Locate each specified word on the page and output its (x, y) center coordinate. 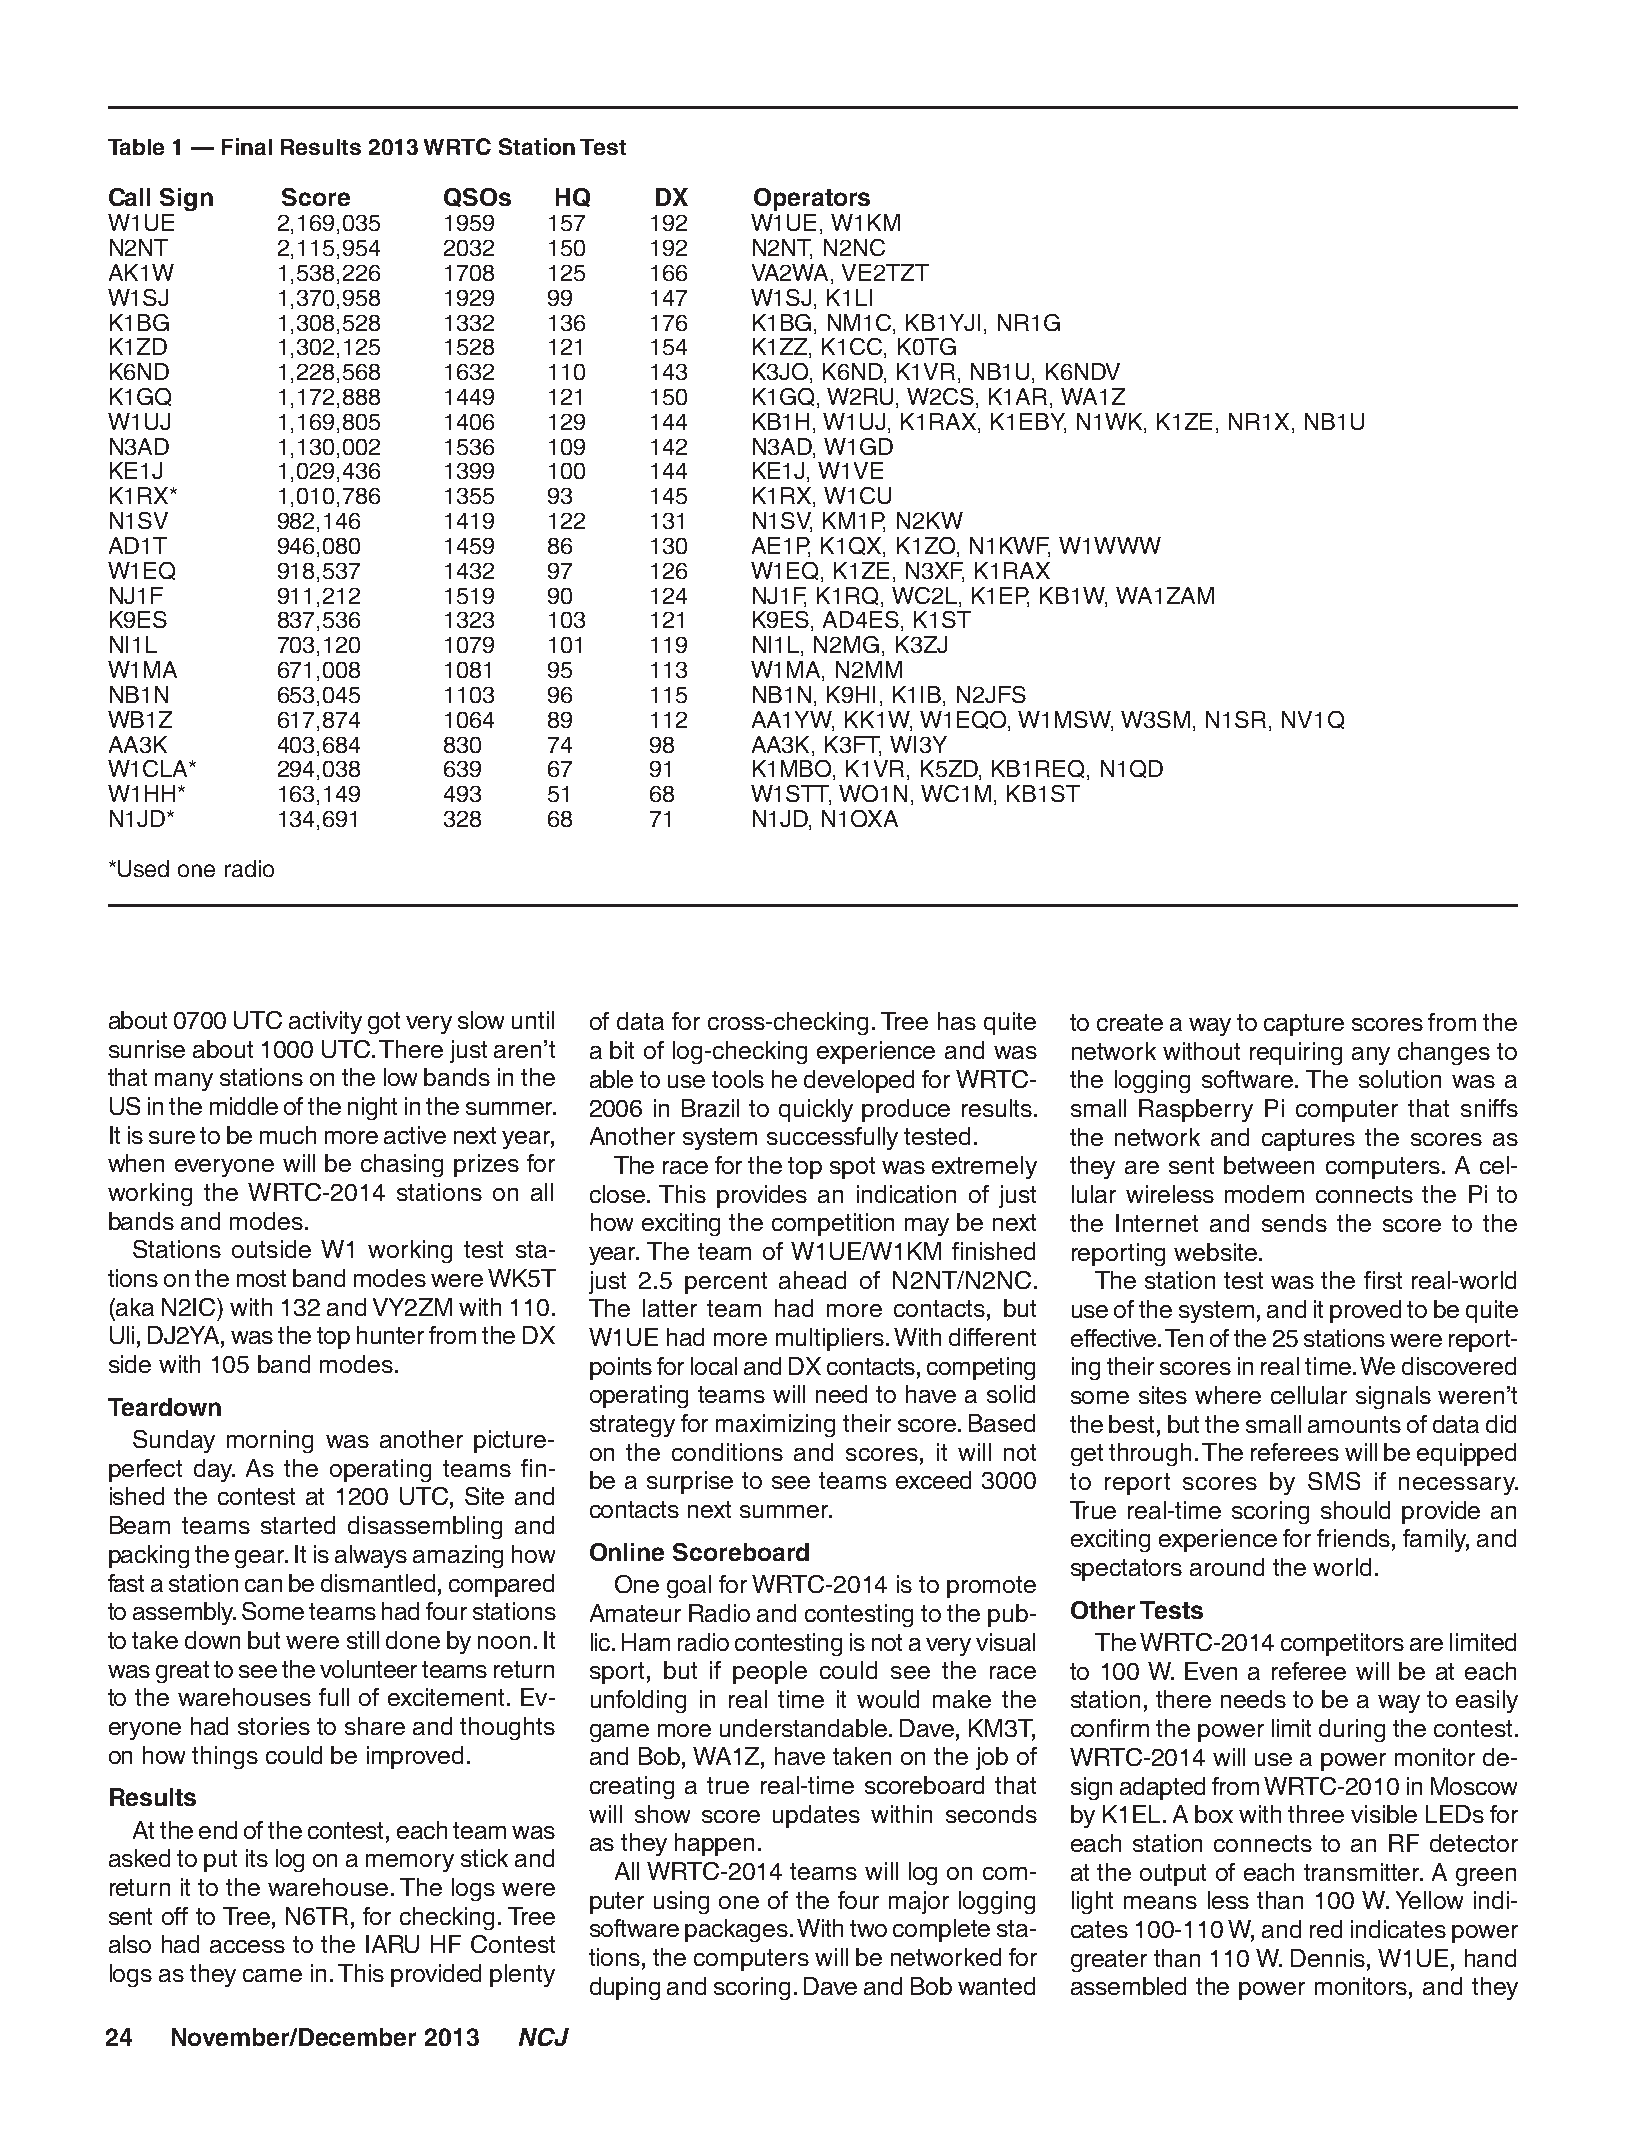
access (247, 1946)
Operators (812, 199)
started (298, 1525)
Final (247, 146)
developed (859, 1081)
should (1355, 1510)
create (1130, 1022)
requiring (1296, 1053)
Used (143, 868)
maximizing (775, 1425)
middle (244, 1106)
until (533, 1020)
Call (129, 197)
